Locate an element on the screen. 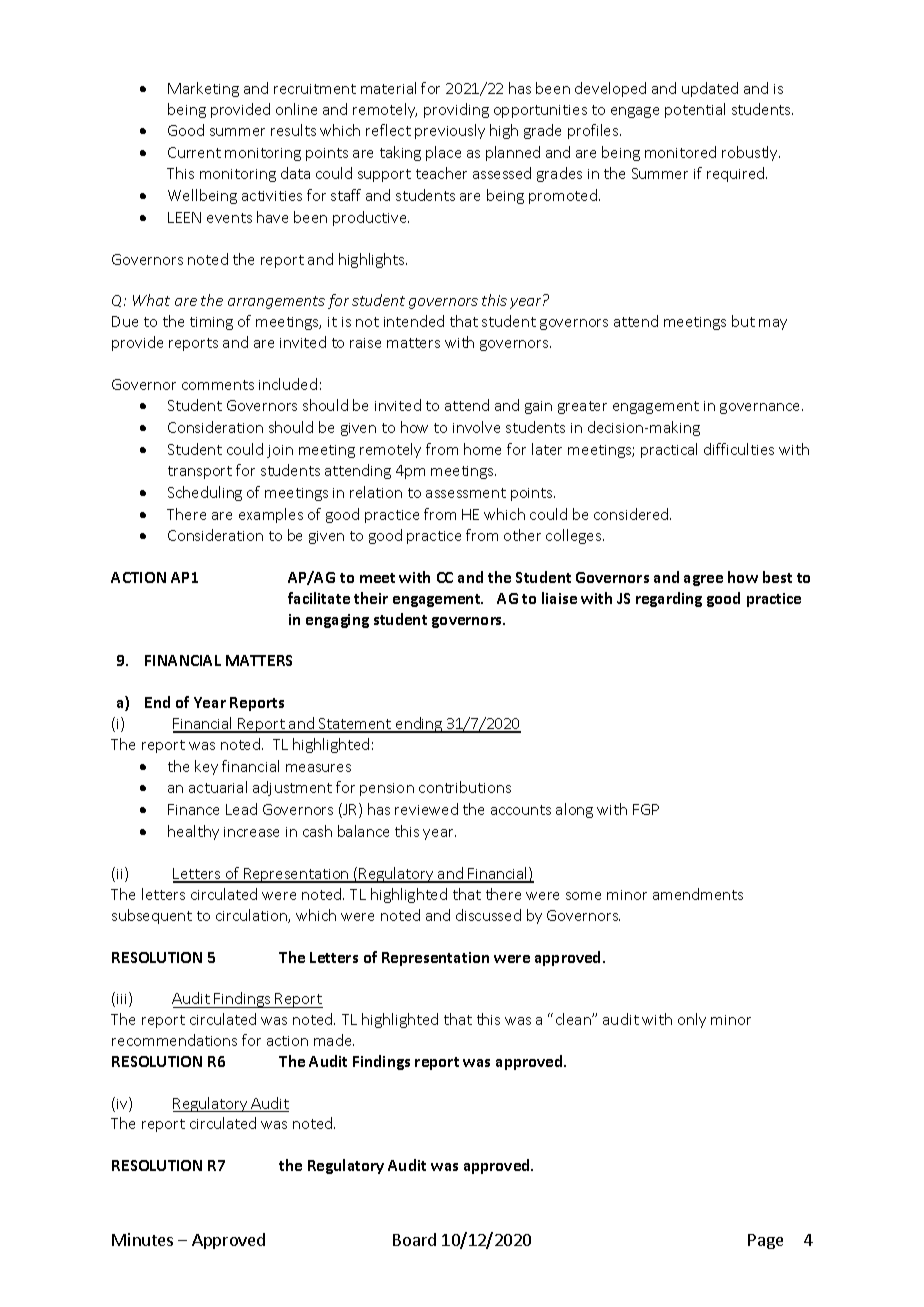 The height and width of the screenshot is (1307, 924). Current is located at coordinates (194, 152).
